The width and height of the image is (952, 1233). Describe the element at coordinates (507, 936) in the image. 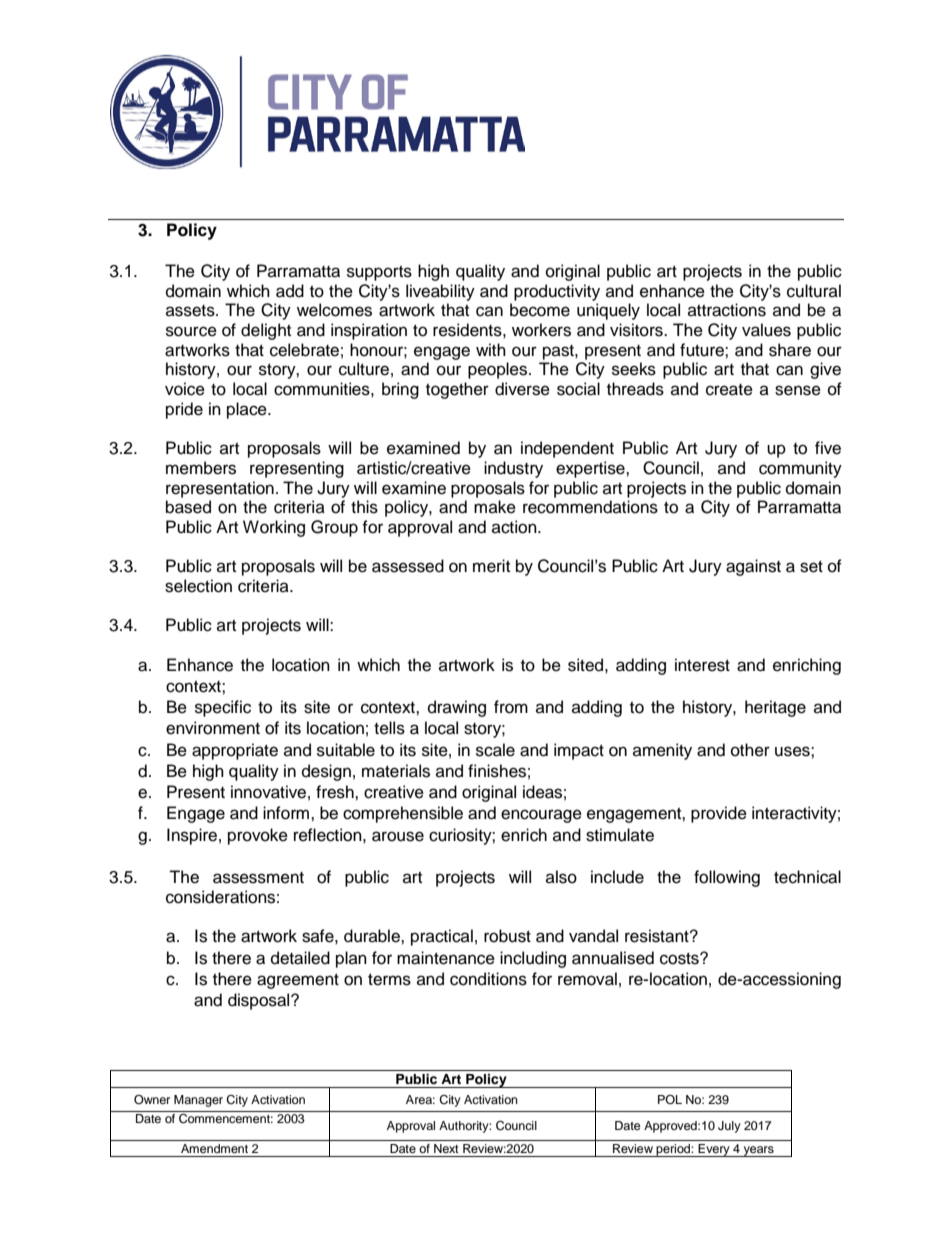

I see `robust` at that location.
